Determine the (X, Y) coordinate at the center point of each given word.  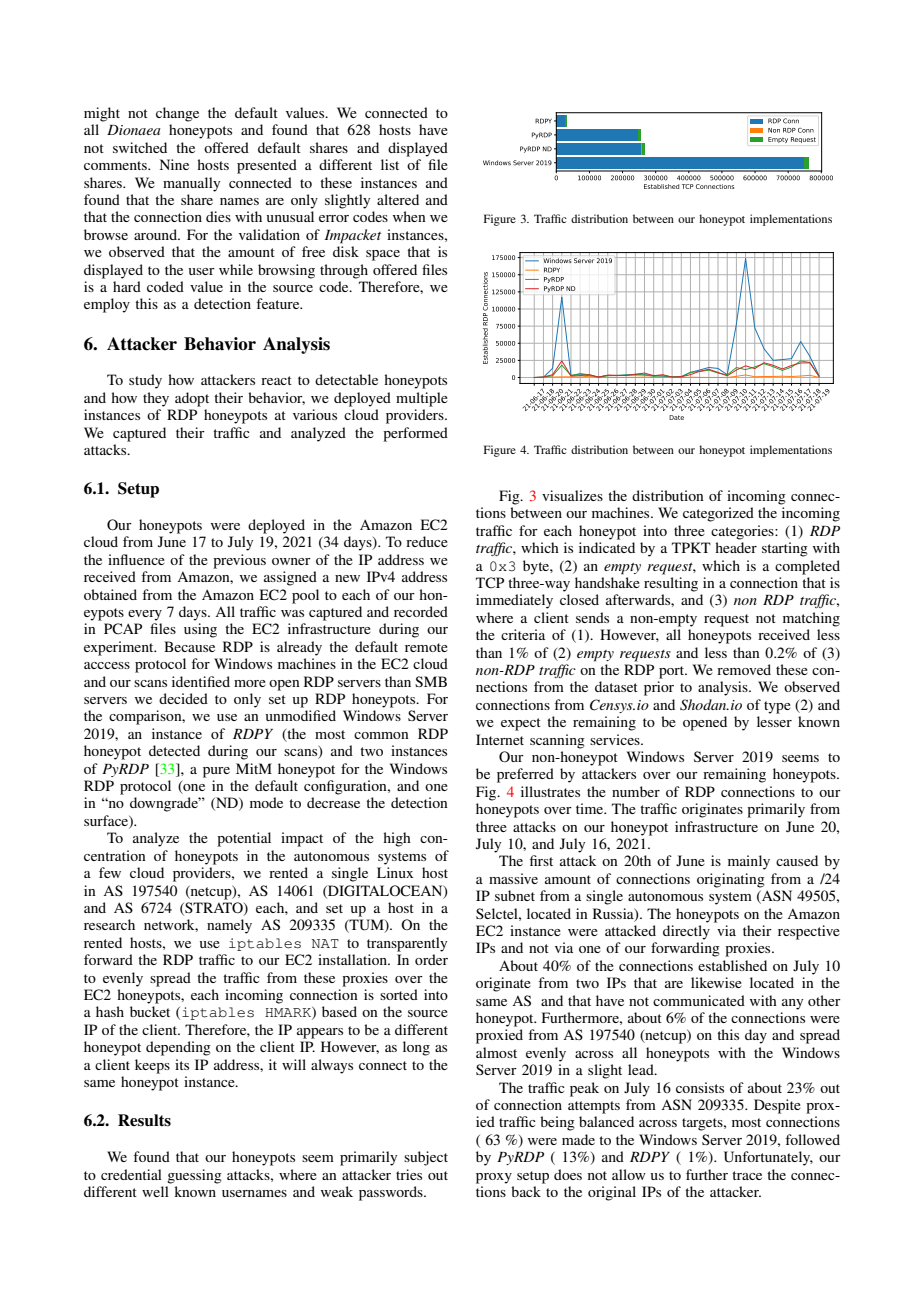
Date (676, 417)
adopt (192, 399)
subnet (515, 895)
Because (189, 646)
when (409, 216)
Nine (174, 164)
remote (426, 647)
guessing (194, 1176)
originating (731, 880)
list (390, 164)
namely (229, 926)
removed (744, 669)
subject (426, 1158)
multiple (422, 399)
